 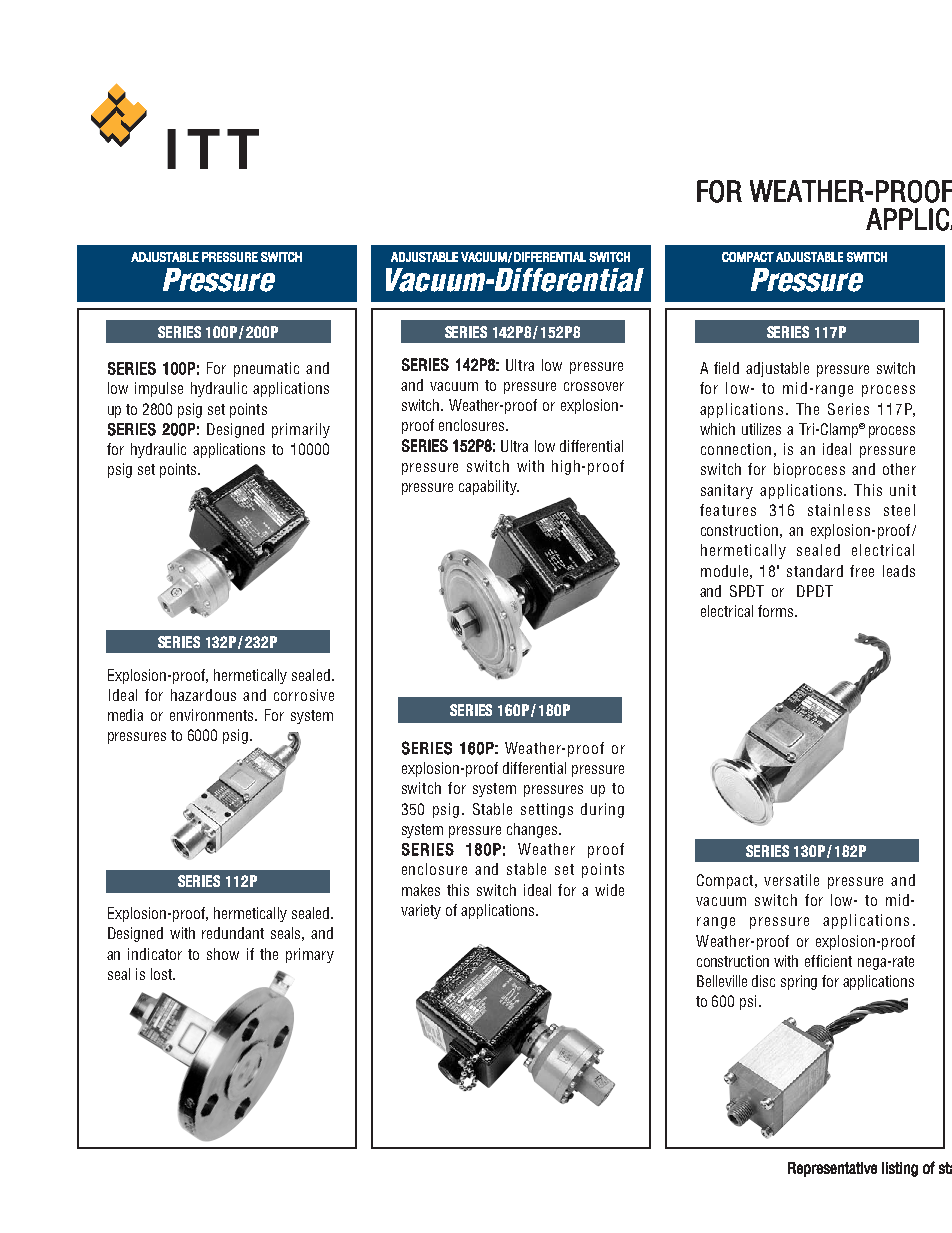 I want to click on show, so click(x=223, y=954).
